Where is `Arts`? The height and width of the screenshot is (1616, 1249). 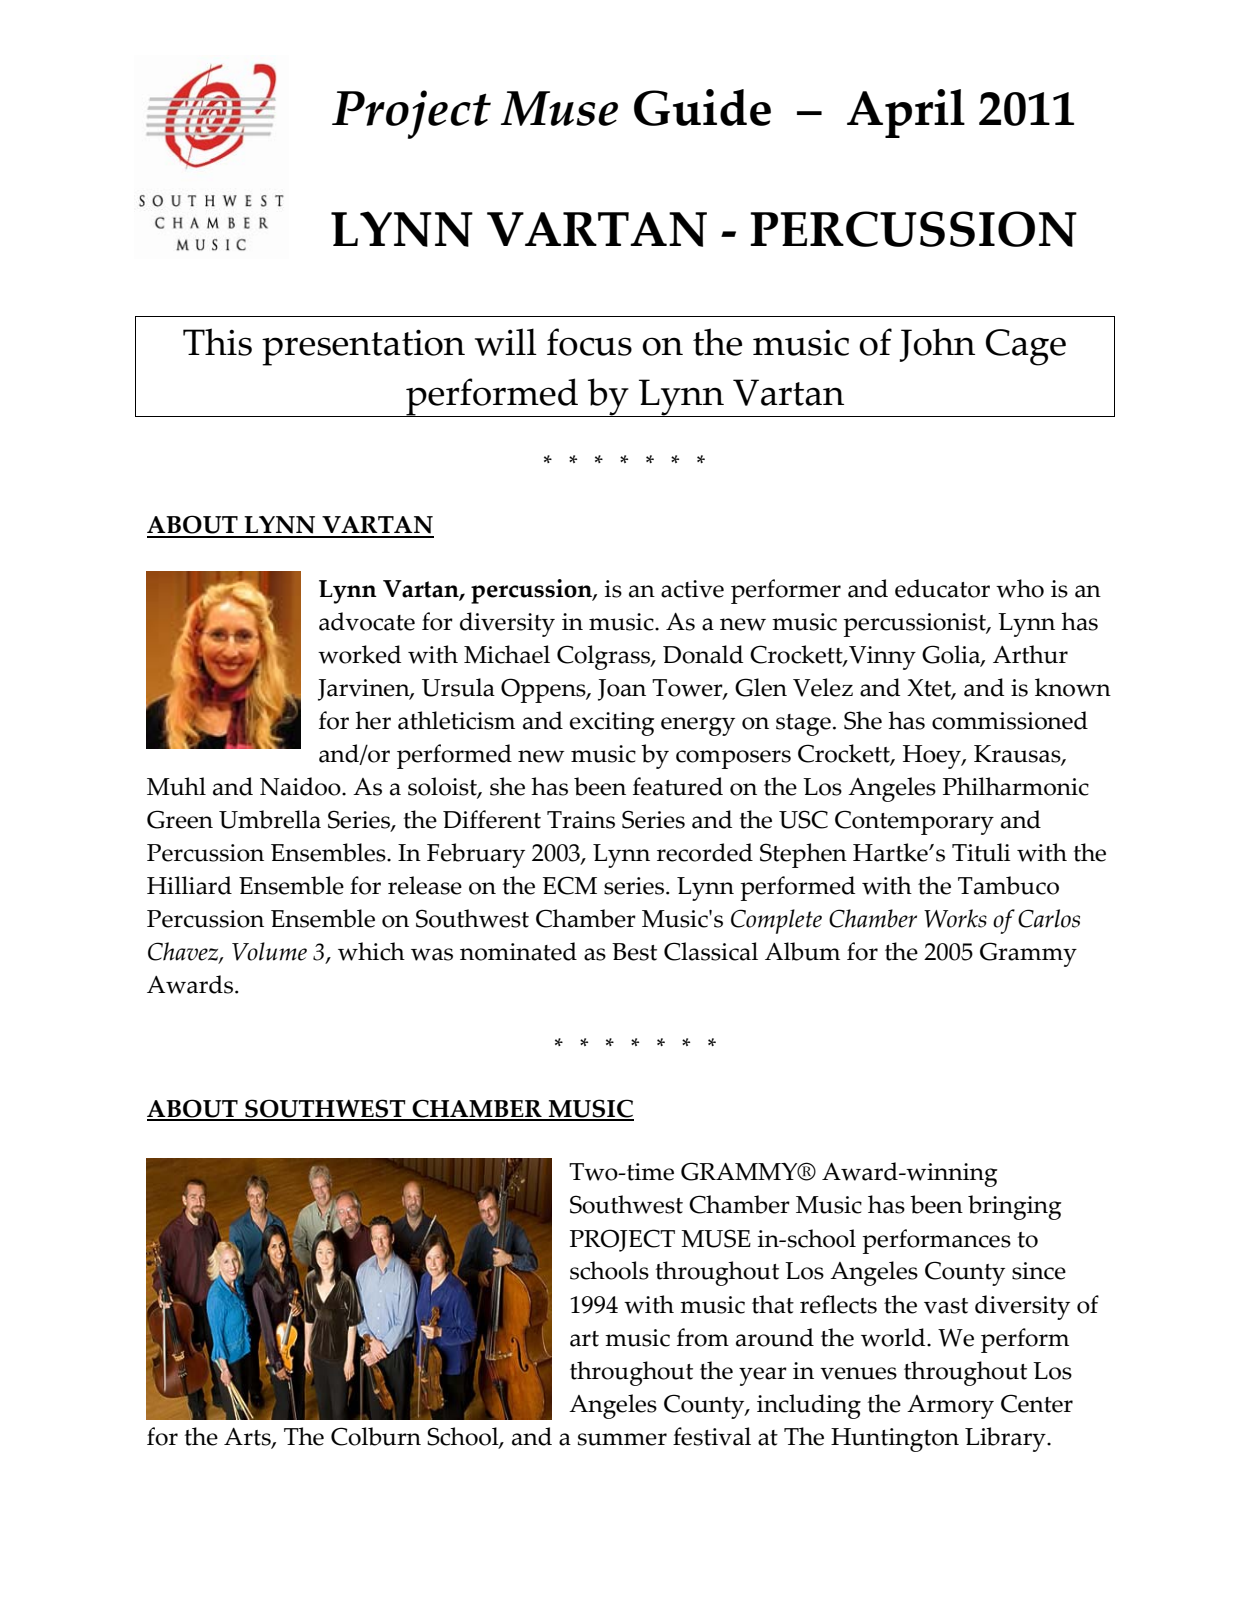 Arts is located at coordinates (248, 1438).
